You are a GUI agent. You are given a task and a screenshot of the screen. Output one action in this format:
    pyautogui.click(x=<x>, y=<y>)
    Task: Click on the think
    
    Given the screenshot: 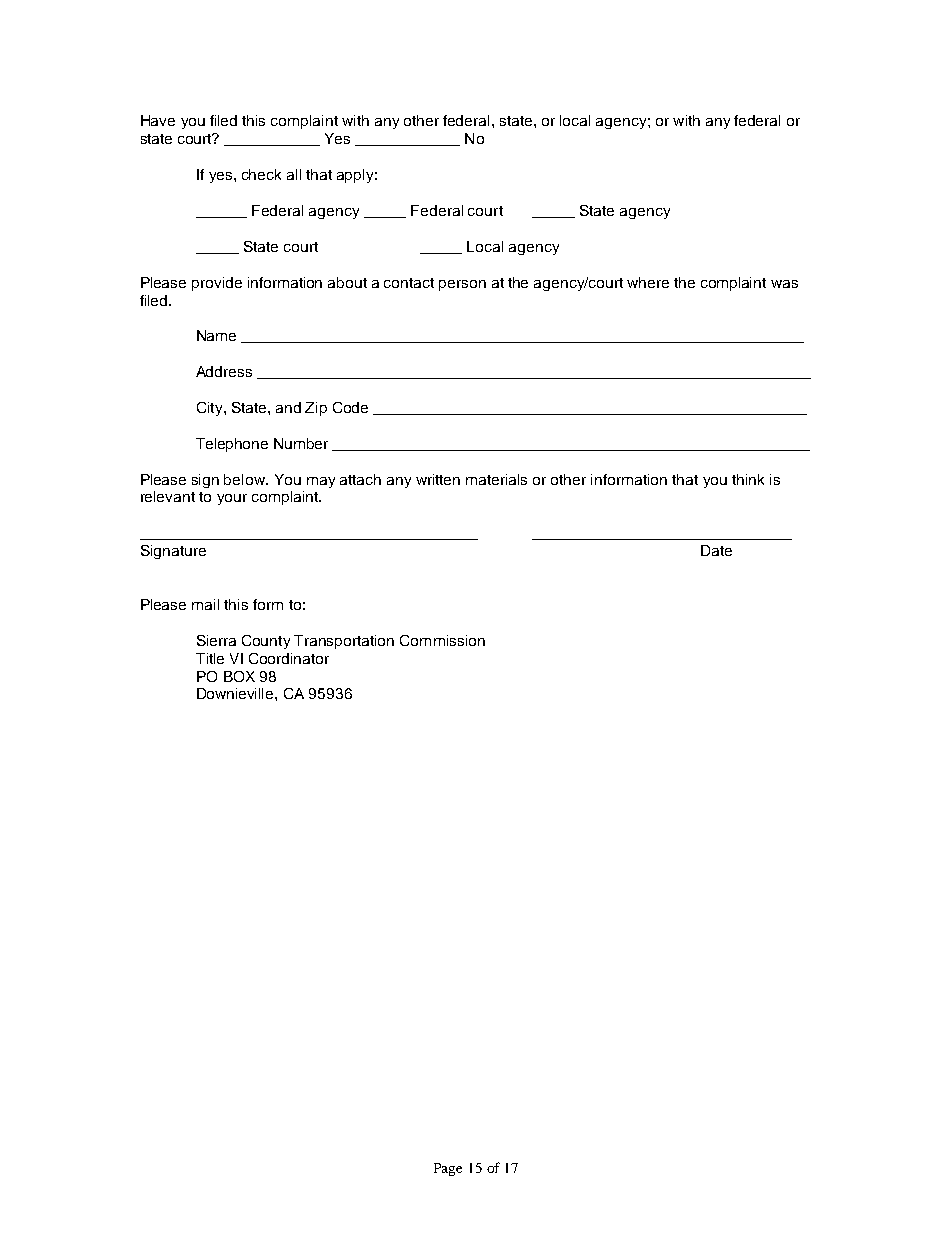 What is the action you would take?
    pyautogui.click(x=748, y=479)
